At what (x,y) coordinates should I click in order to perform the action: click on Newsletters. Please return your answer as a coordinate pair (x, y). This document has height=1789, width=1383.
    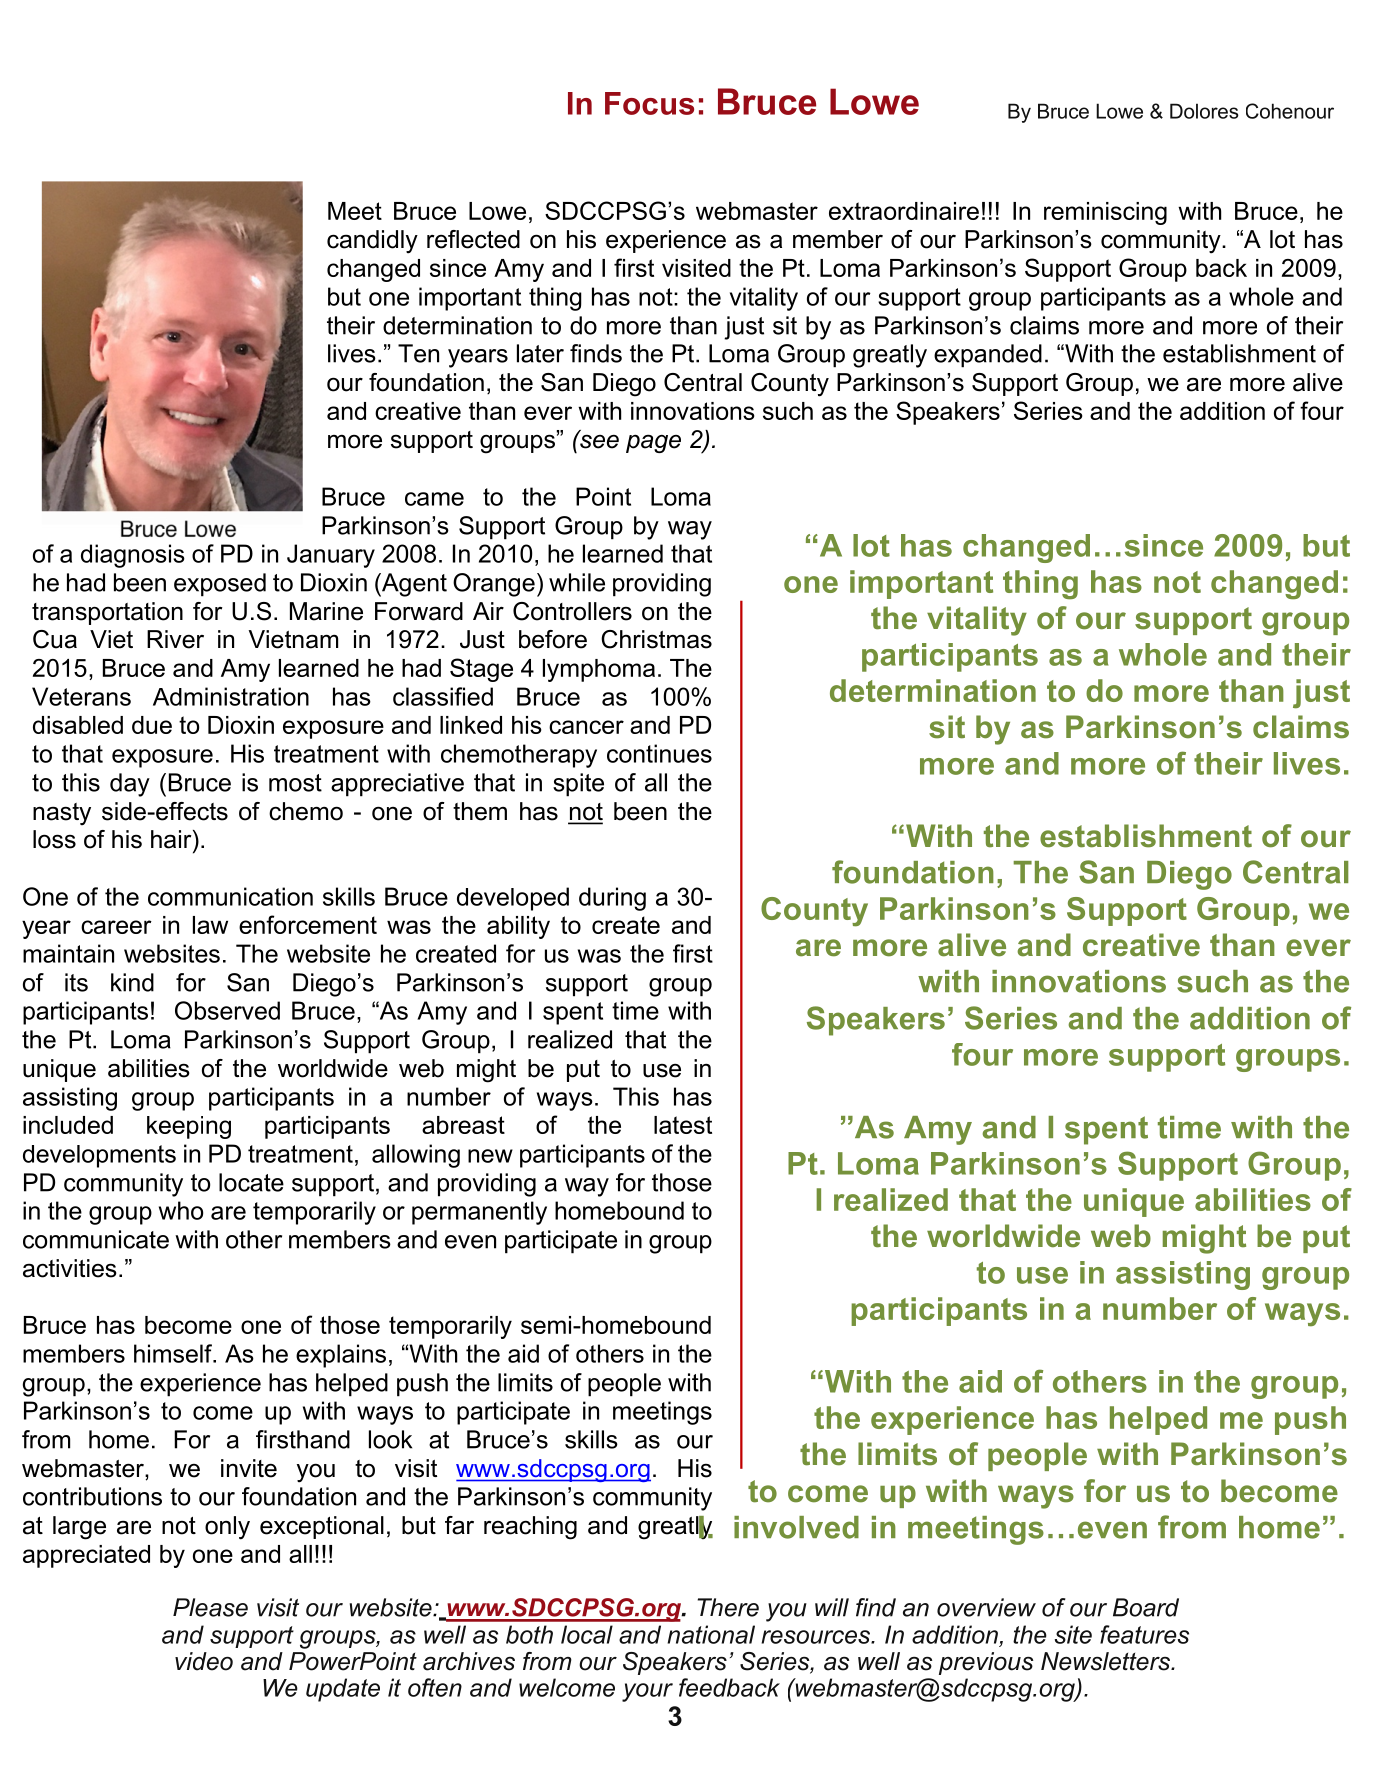
    Looking at the image, I should click on (1106, 1661).
